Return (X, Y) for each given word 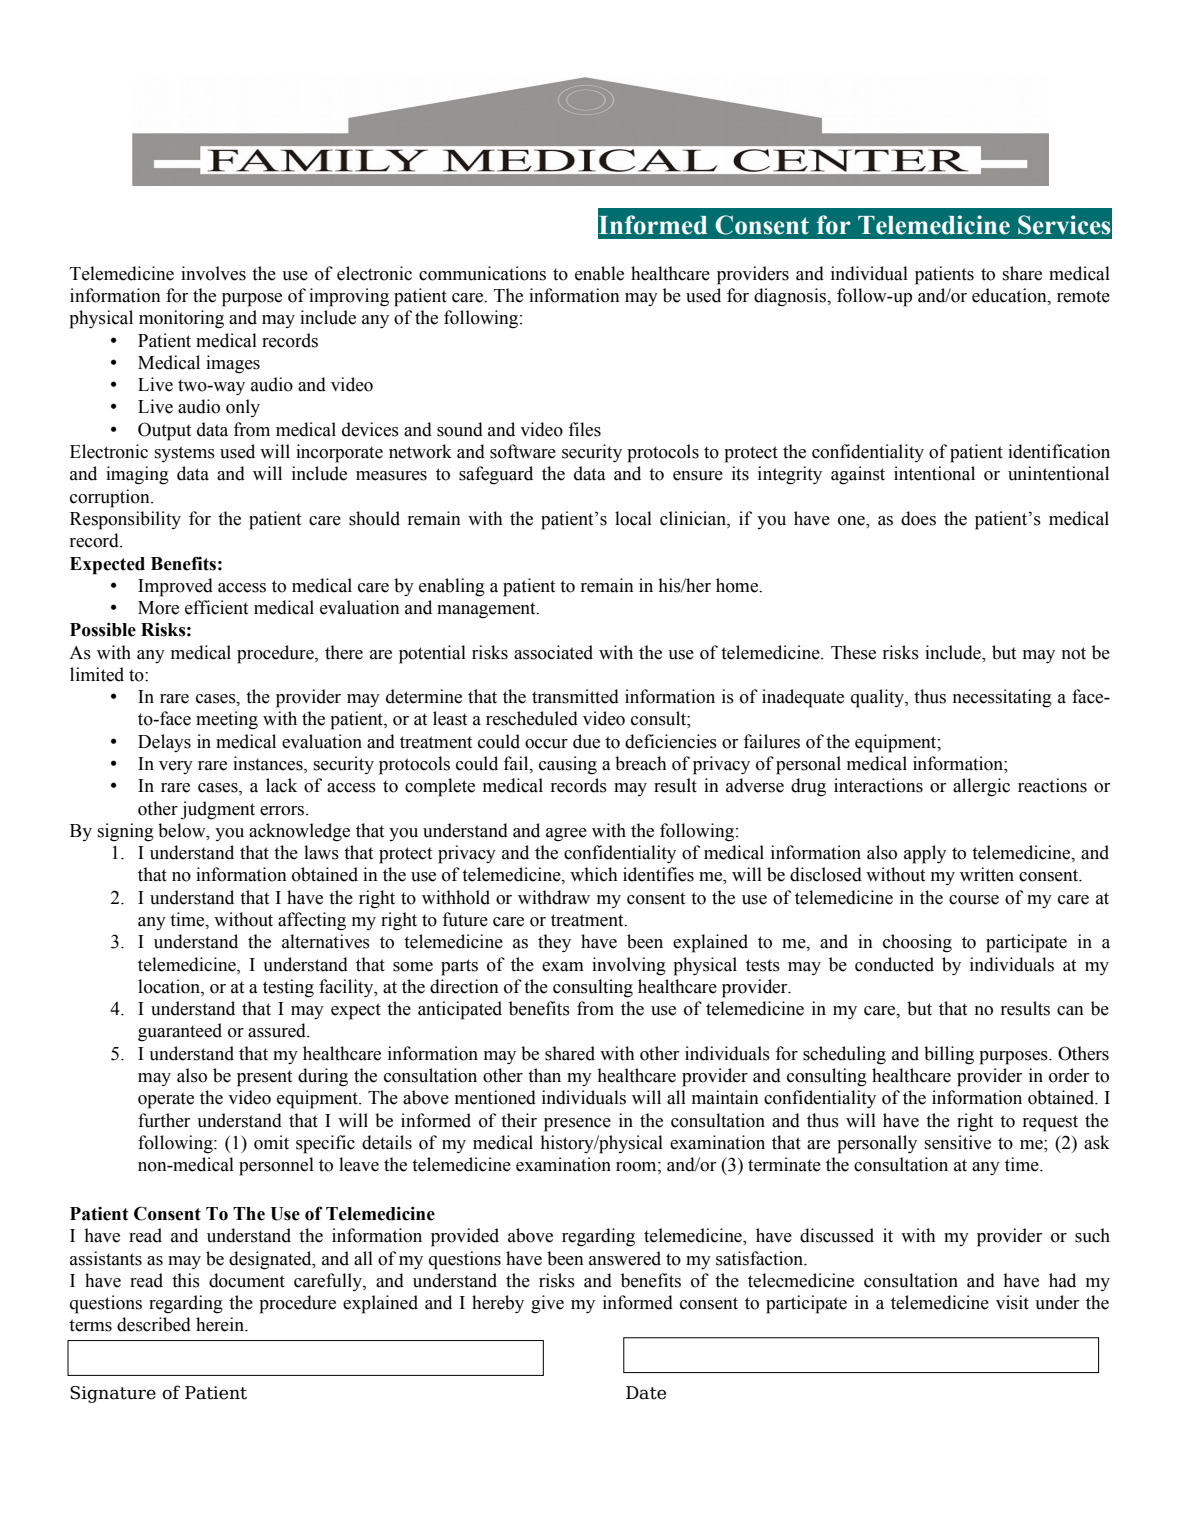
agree (566, 835)
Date (646, 1393)
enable (599, 273)
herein (221, 1324)
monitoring (181, 319)
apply (925, 854)
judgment (218, 810)
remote (1083, 296)
